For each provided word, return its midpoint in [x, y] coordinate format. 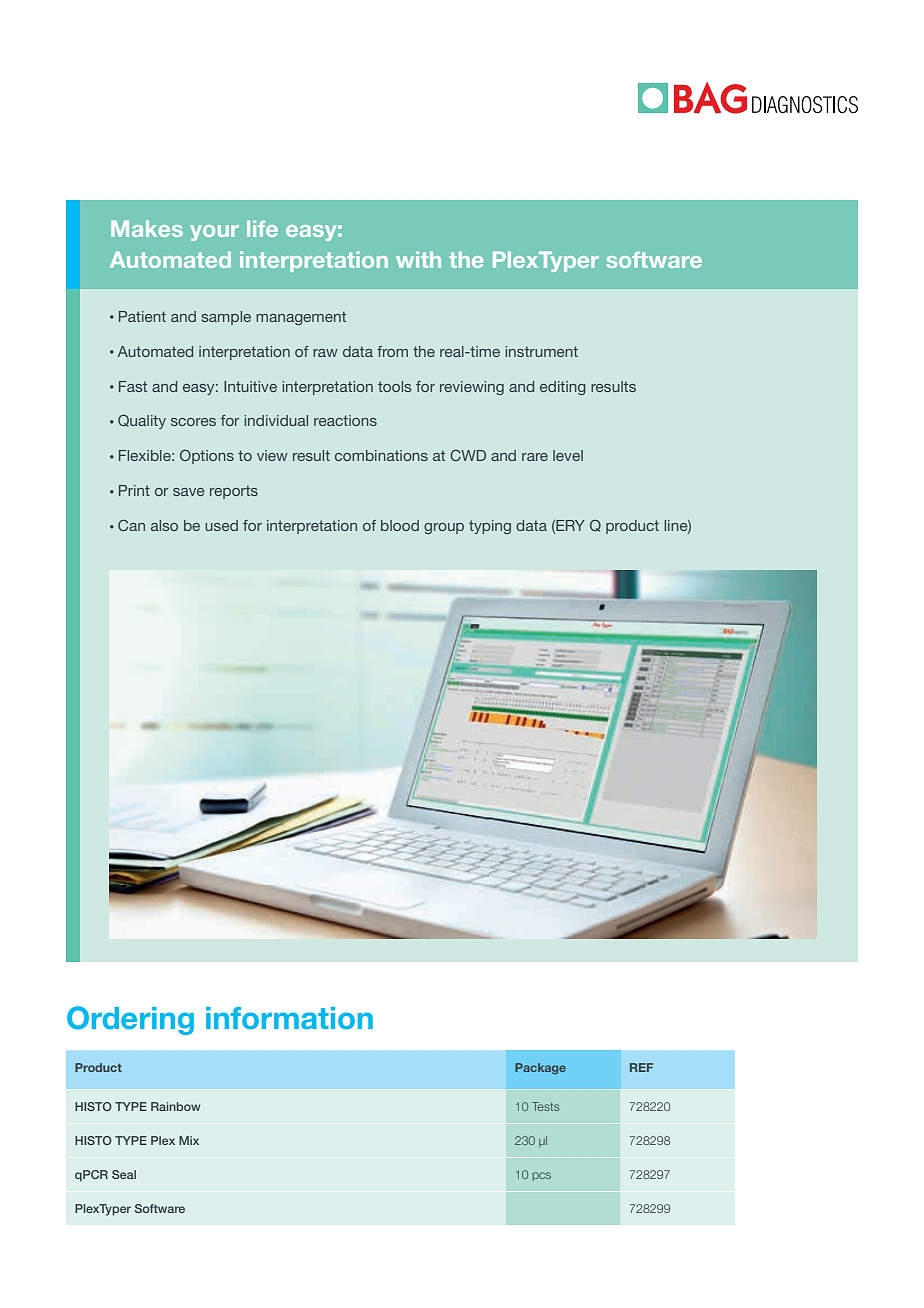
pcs [542, 1176]
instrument [541, 351]
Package [540, 1069]
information [289, 1018]
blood [400, 525]
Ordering [130, 1020]
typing [490, 527]
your [214, 233]
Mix [189, 1140]
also [164, 525]
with [418, 259]
